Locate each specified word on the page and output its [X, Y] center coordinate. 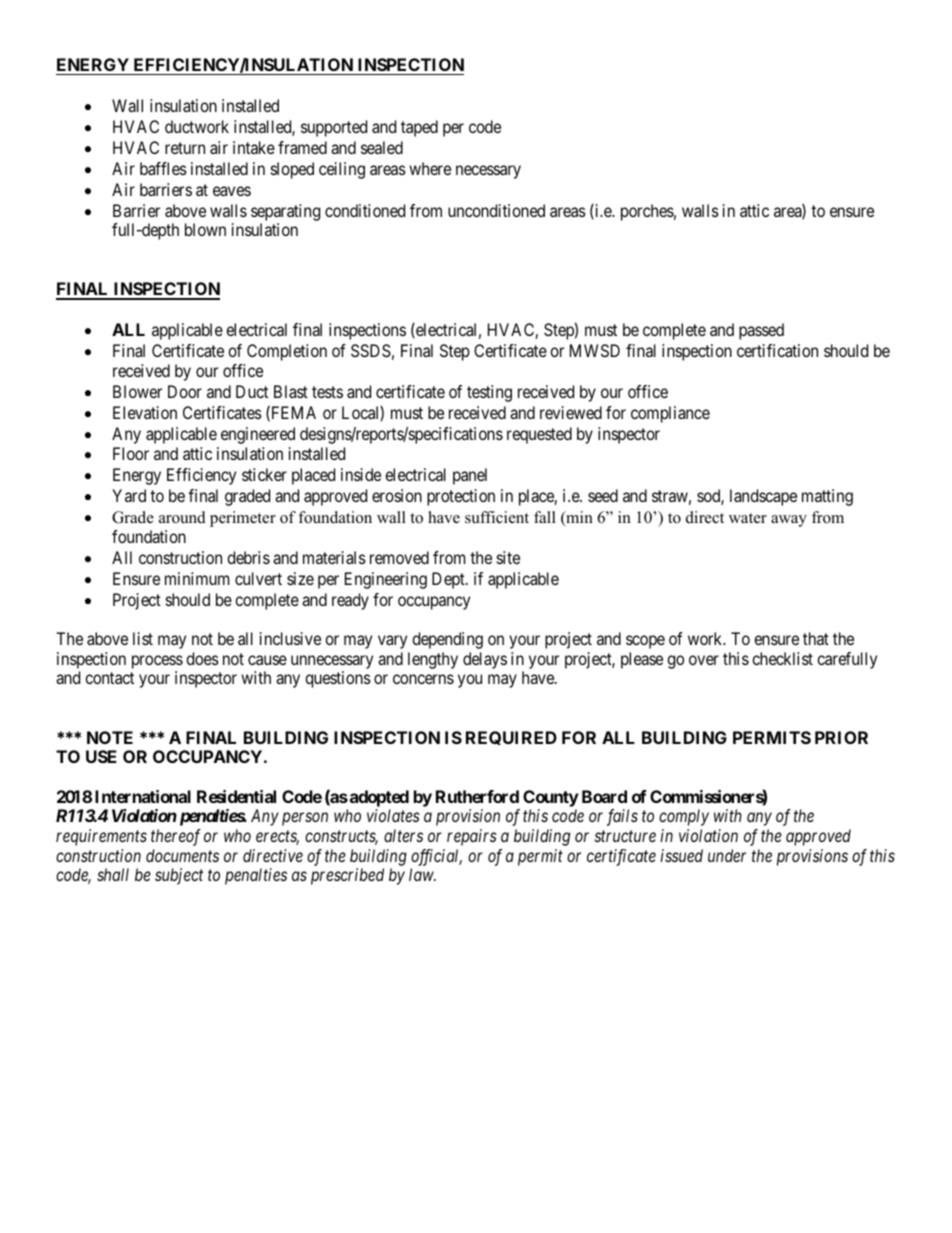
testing [489, 393]
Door [185, 391]
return [185, 148]
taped [419, 128]
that [816, 638]
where [430, 168]
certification [777, 350]
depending [447, 640]
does [202, 658]
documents [182, 855]
